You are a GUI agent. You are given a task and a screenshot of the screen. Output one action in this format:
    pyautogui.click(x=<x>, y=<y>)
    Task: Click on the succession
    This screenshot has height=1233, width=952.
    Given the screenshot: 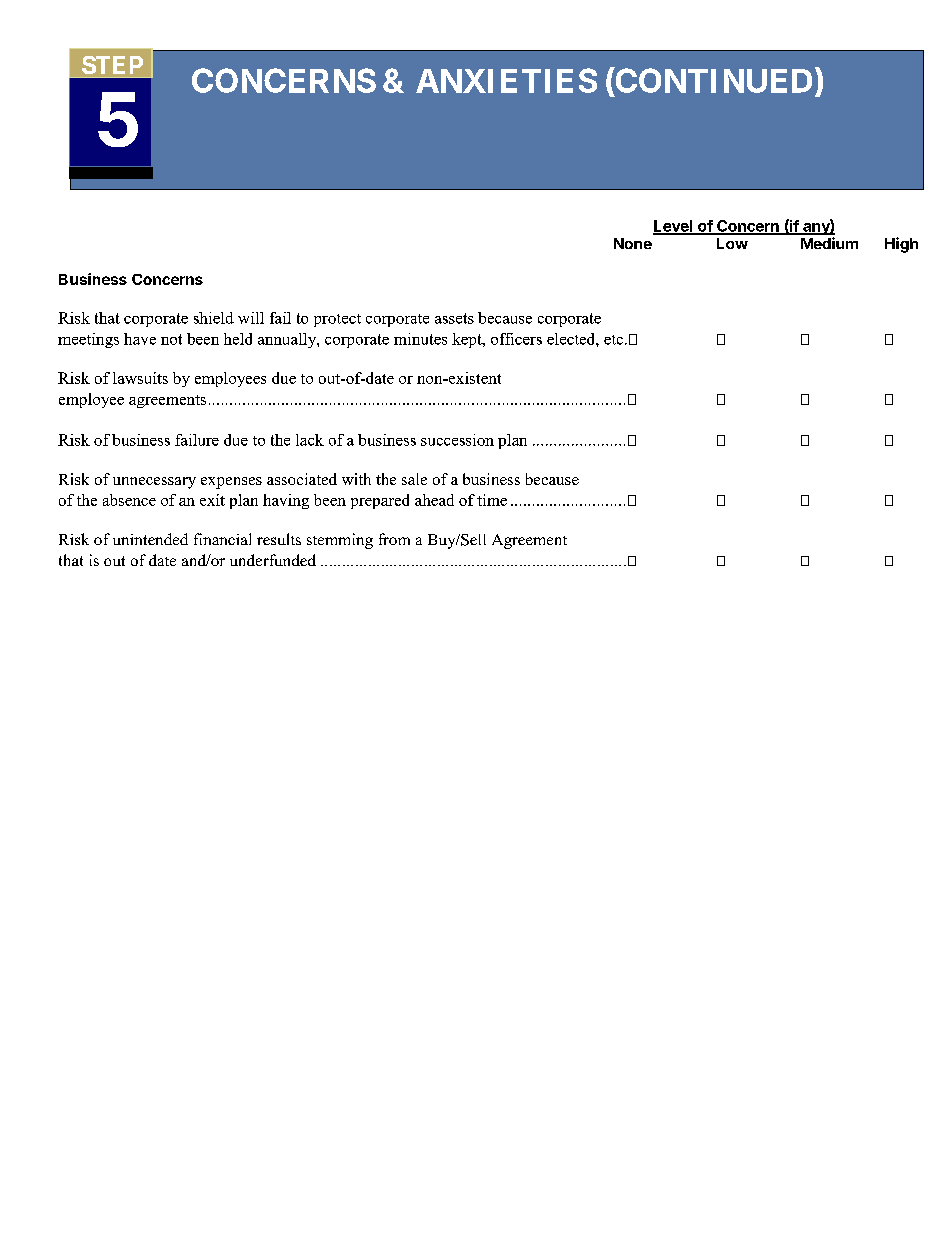 What is the action you would take?
    pyautogui.click(x=457, y=440)
